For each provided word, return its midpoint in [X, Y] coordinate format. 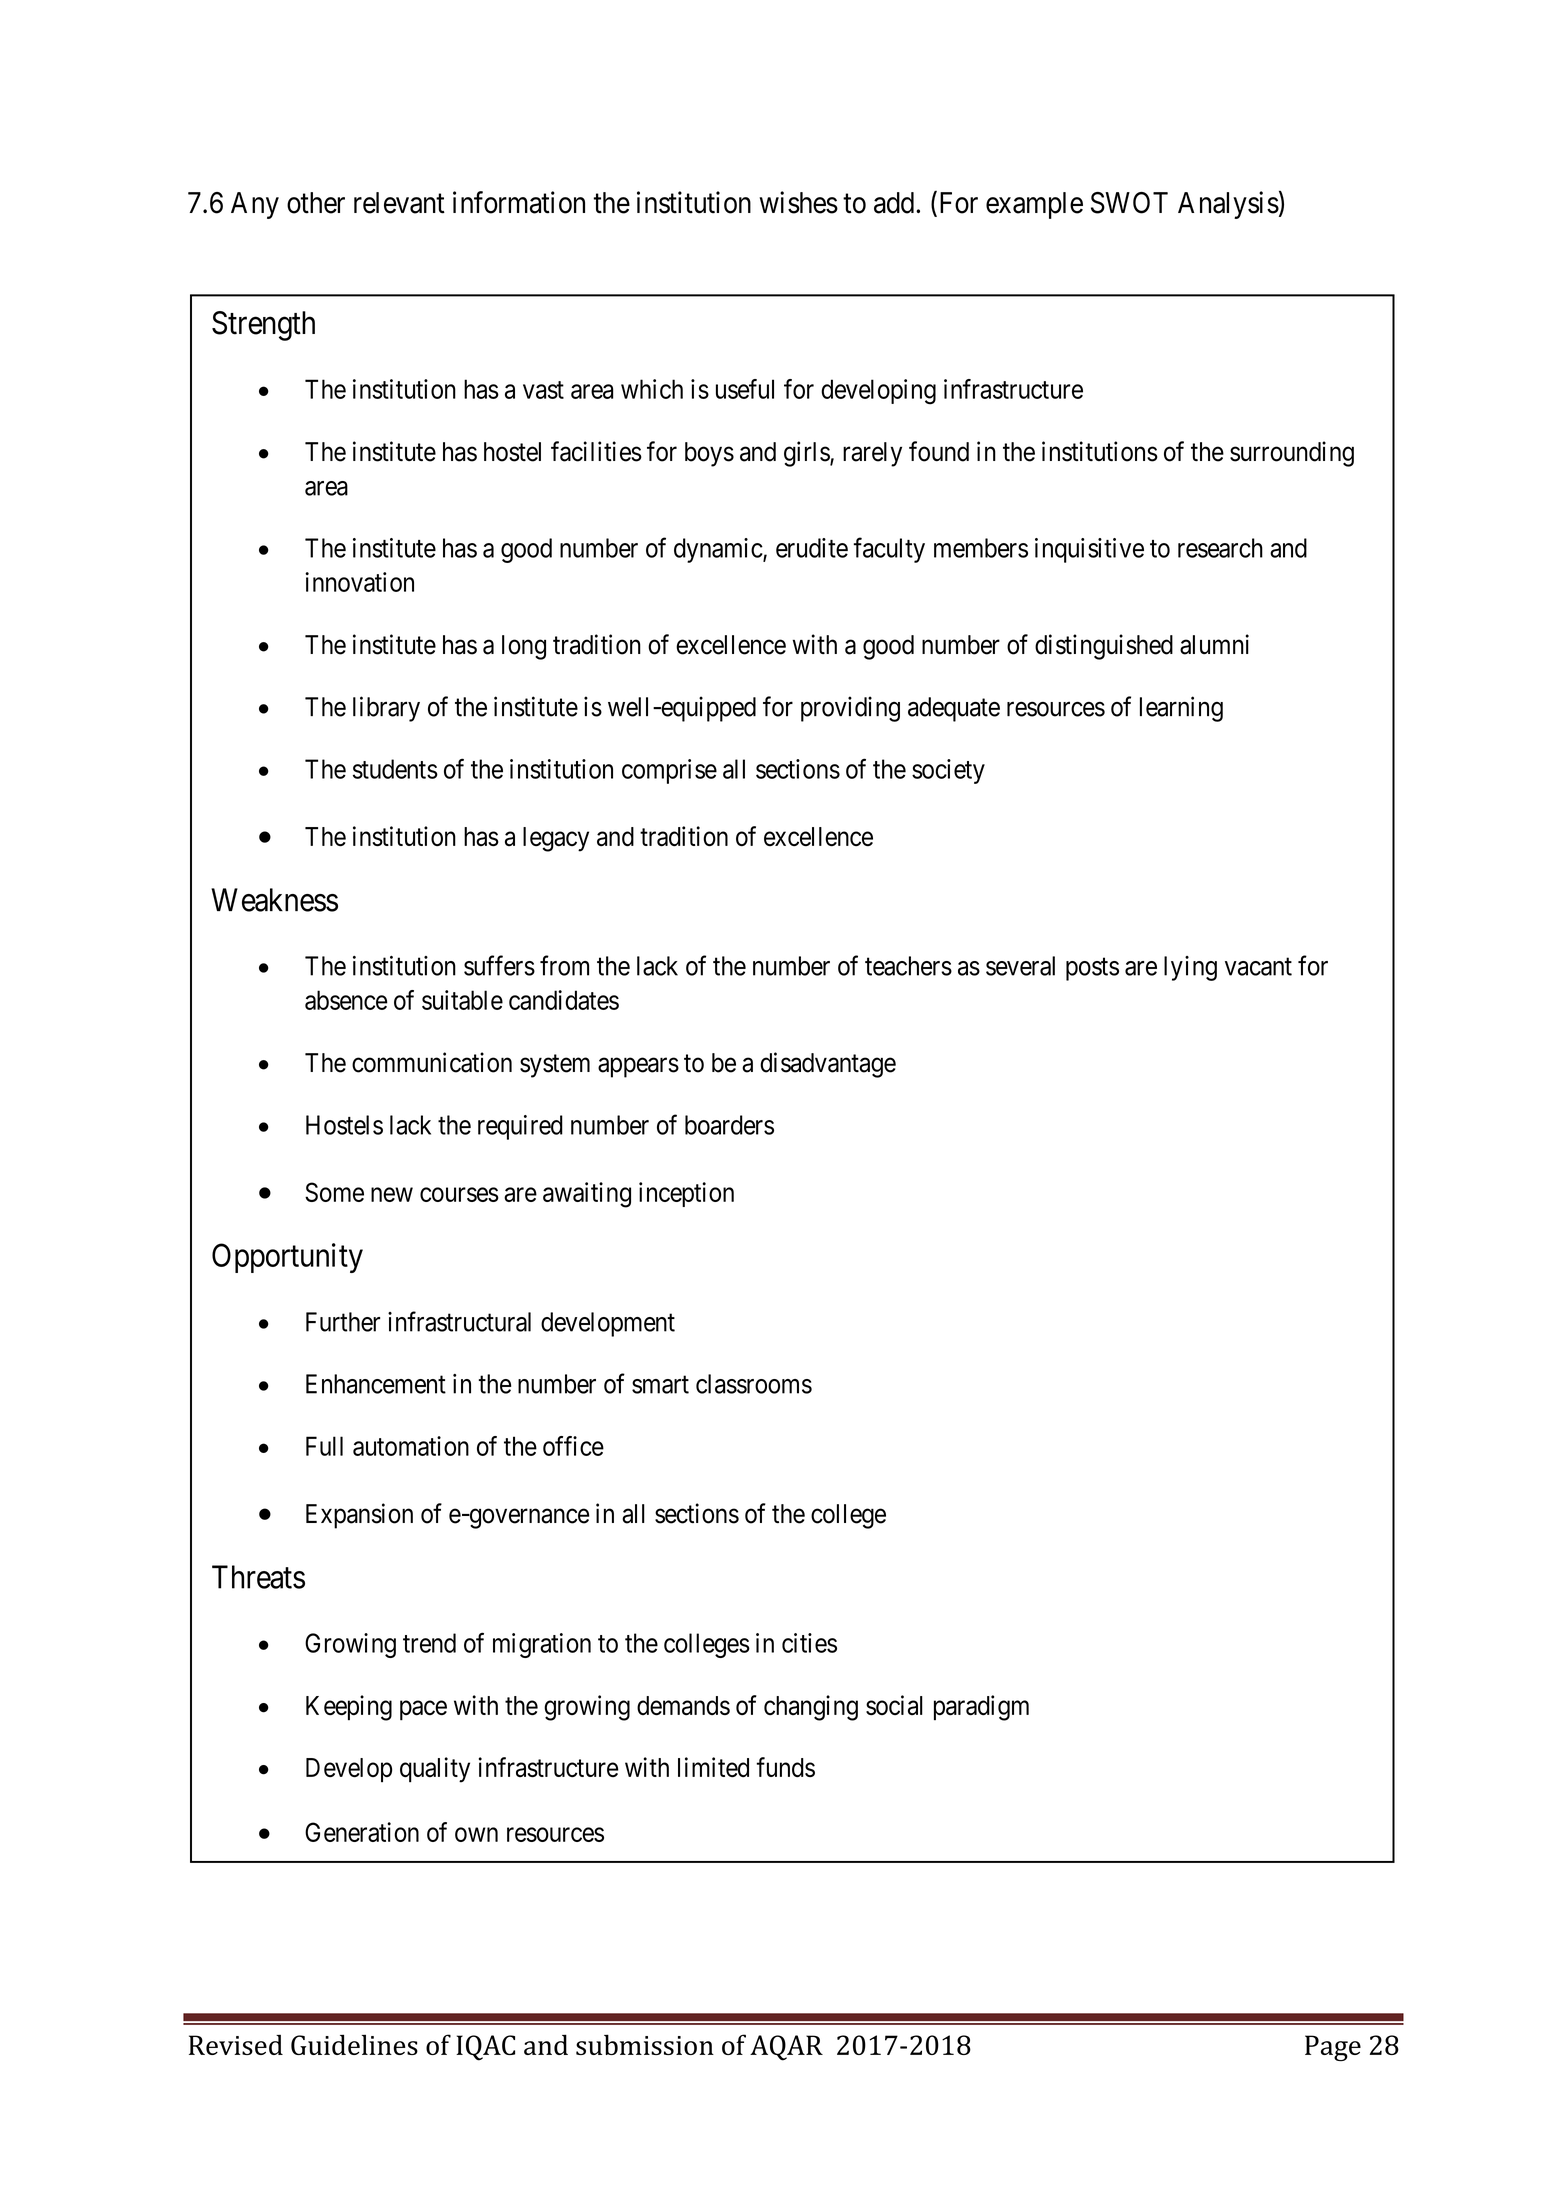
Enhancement [376, 1384]
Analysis [1228, 205]
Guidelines [354, 2044]
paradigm [981, 1708]
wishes [798, 202]
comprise [669, 771]
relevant [399, 203]
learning [1181, 709]
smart [660, 1385]
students [395, 769]
